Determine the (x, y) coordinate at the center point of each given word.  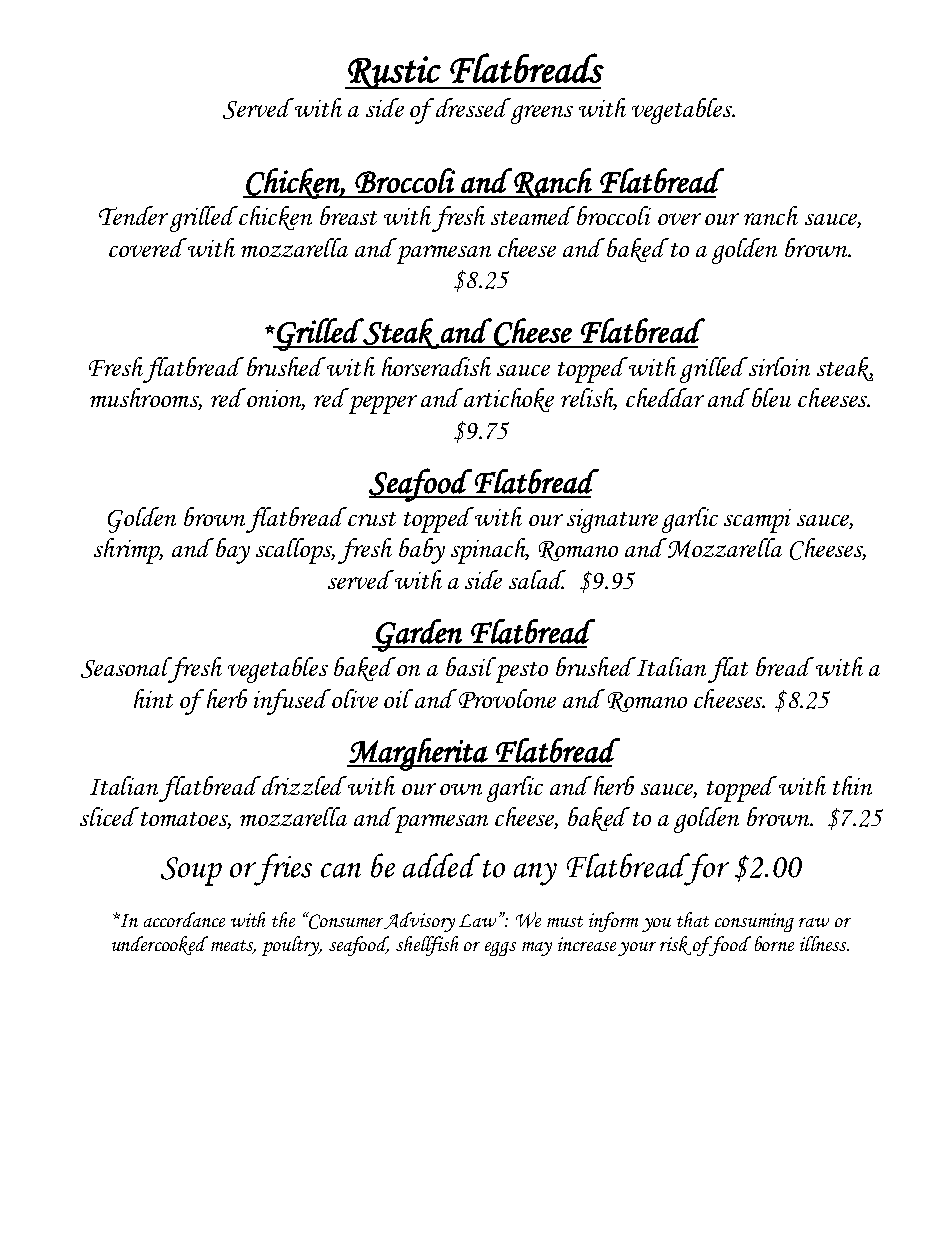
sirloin (779, 366)
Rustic (394, 72)
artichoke (508, 400)
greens (542, 114)
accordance (184, 919)
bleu (771, 397)
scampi (757, 521)
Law (479, 920)
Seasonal (128, 669)
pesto (522, 672)
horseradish (436, 366)
